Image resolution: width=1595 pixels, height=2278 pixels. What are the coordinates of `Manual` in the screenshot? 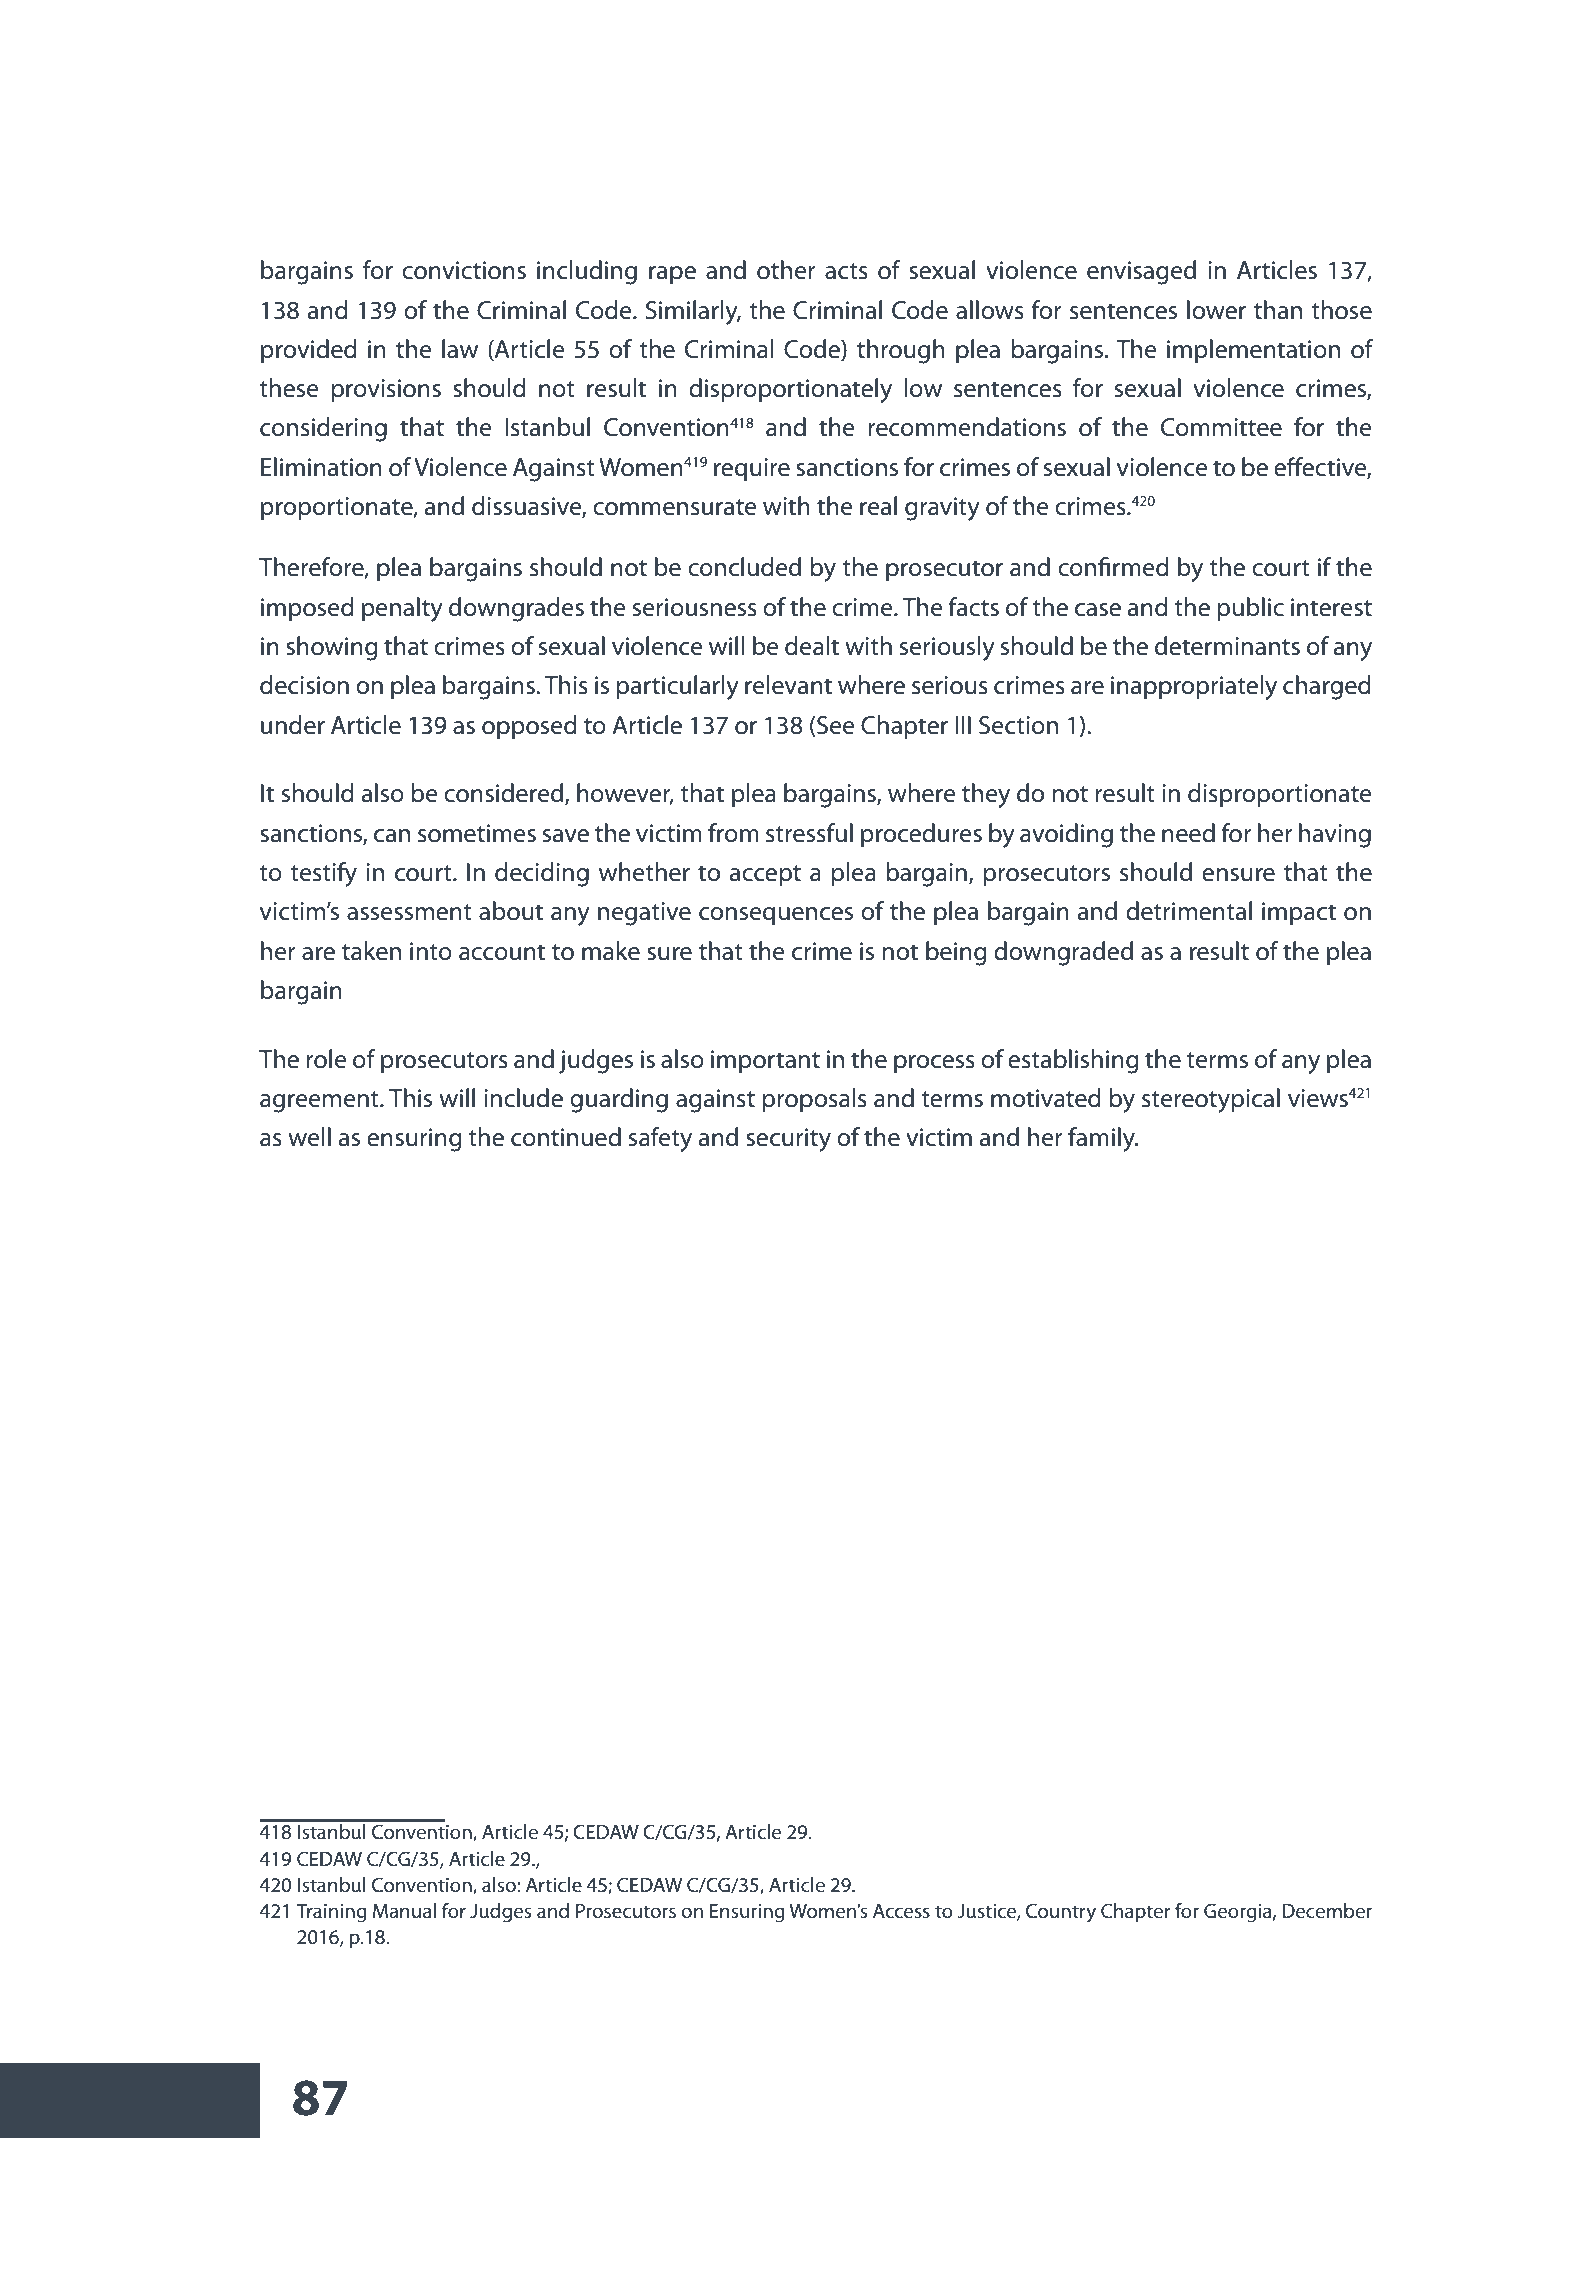 It's located at (404, 1911).
